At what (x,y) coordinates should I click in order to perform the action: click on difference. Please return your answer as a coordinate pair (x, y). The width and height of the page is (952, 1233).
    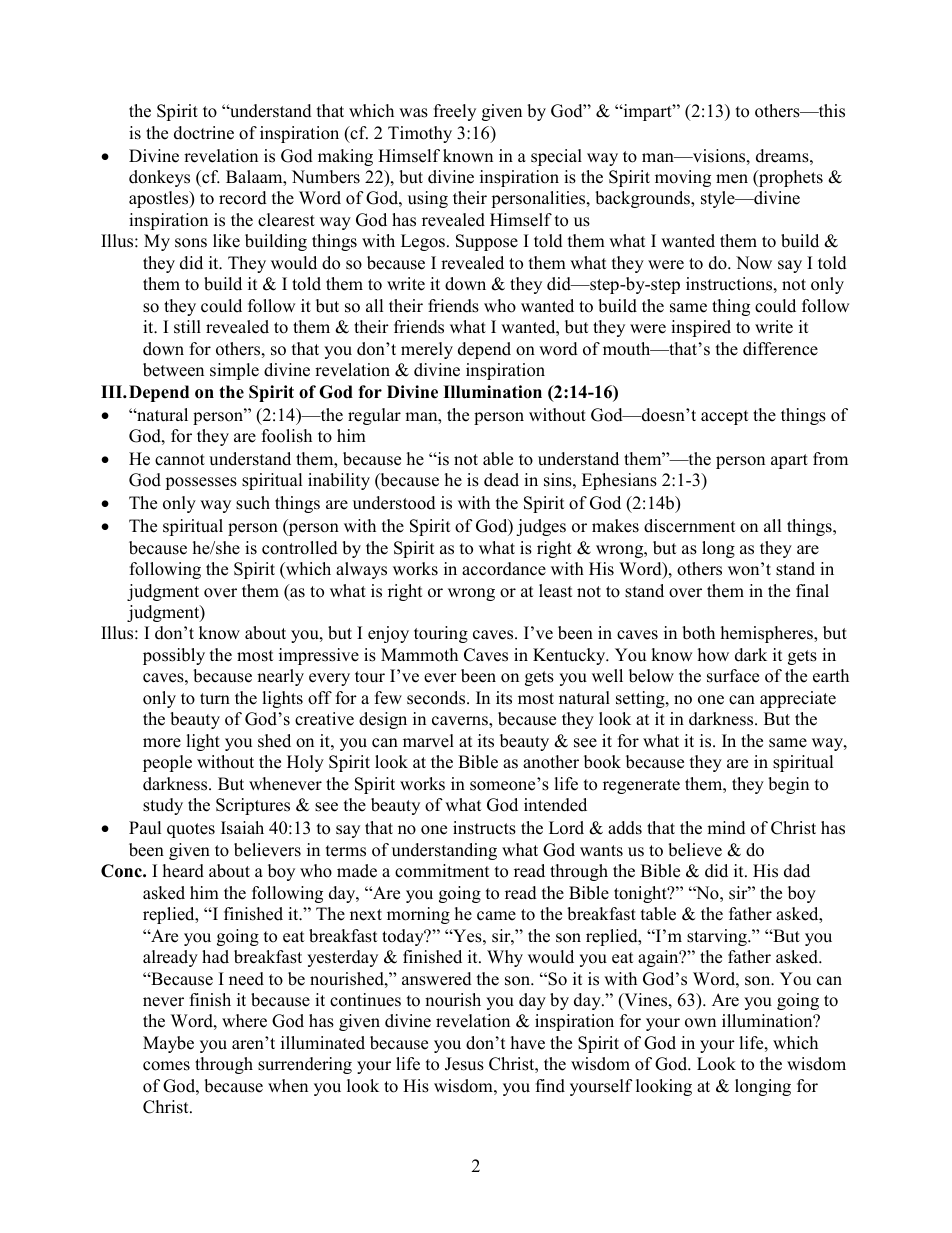
    Looking at the image, I should click on (780, 349).
